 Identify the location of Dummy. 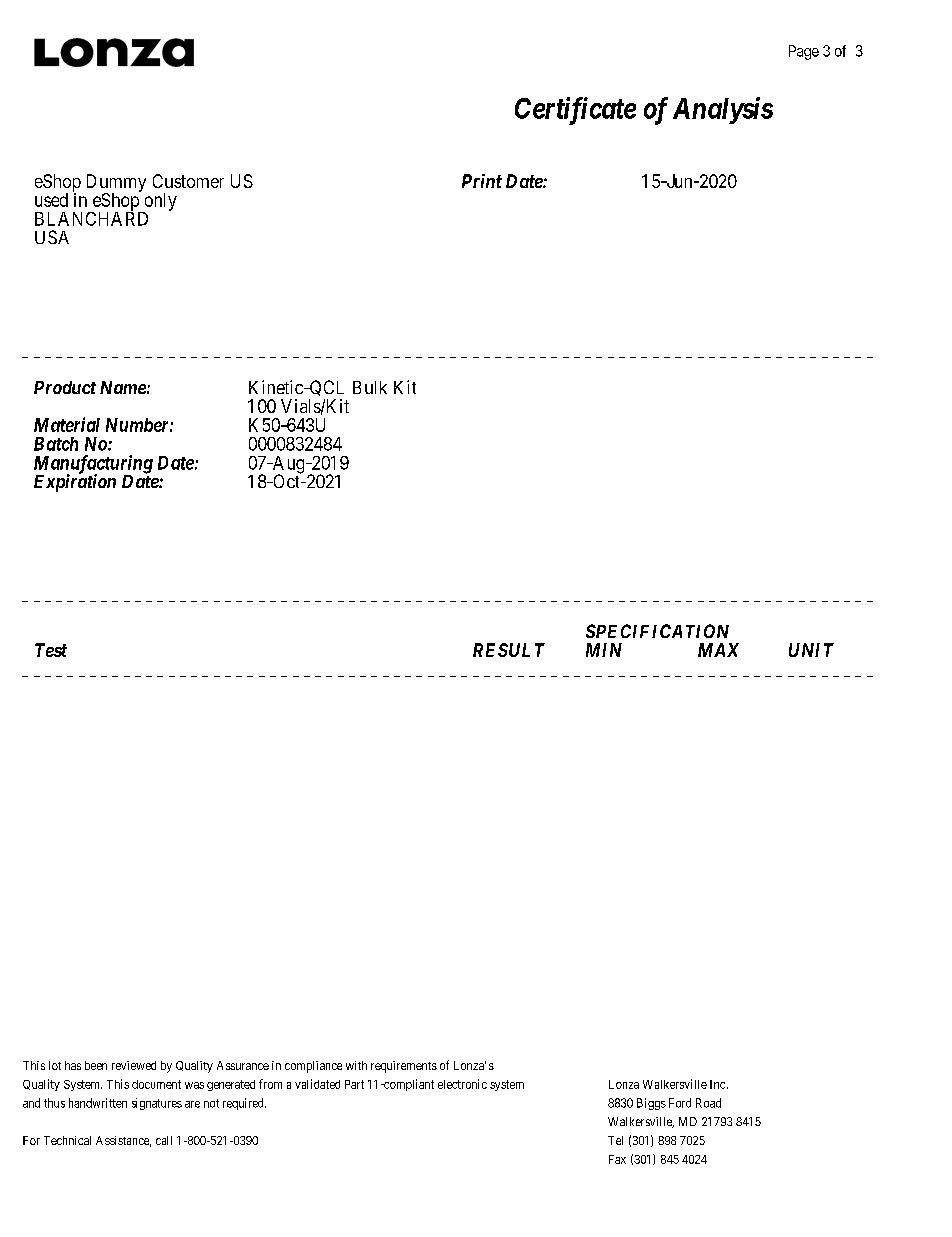
(116, 184).
